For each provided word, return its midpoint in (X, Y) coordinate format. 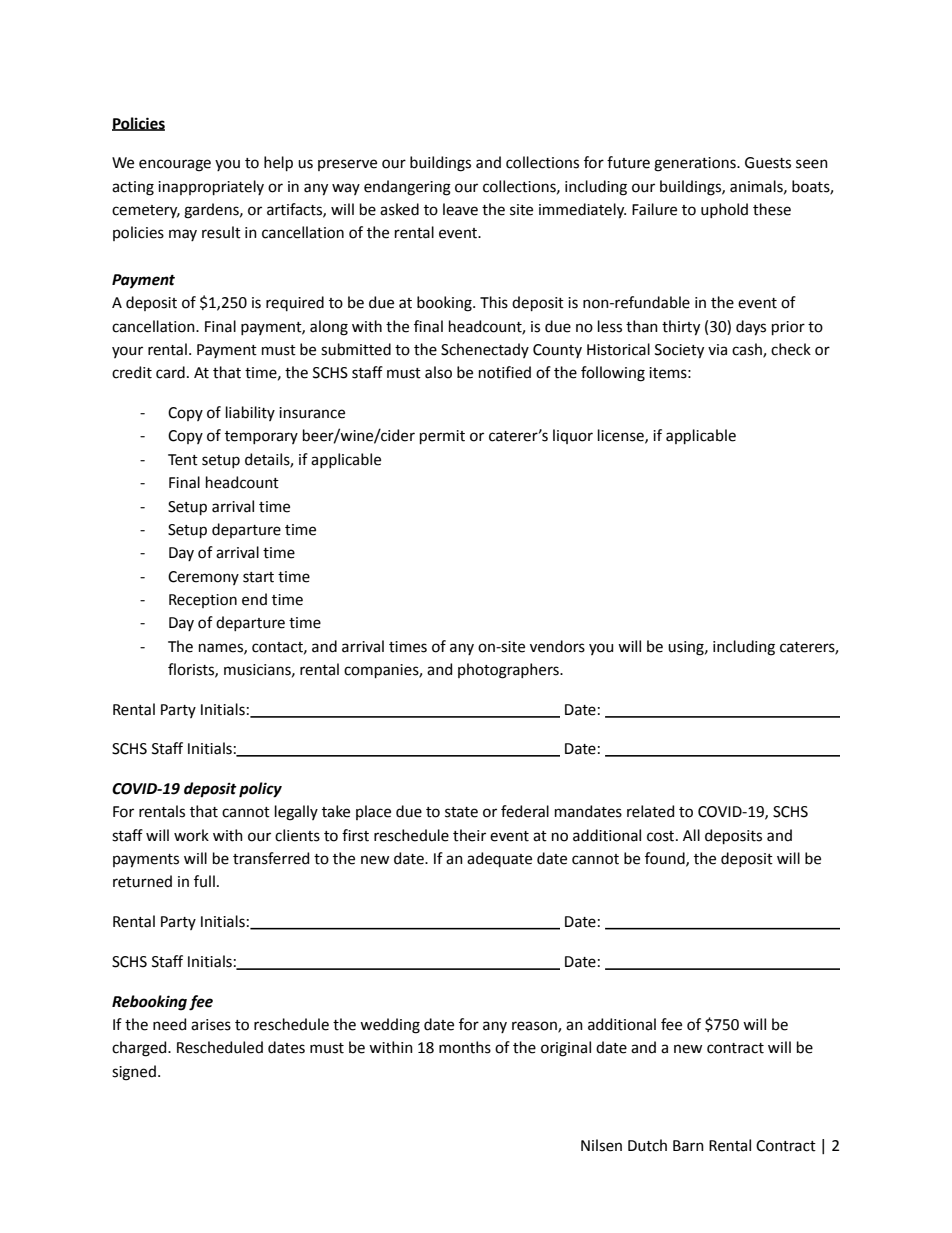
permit (442, 437)
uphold (724, 210)
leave (460, 209)
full (204, 881)
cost (662, 836)
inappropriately (211, 187)
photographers (509, 671)
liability (250, 413)
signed (134, 1073)
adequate (499, 859)
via (717, 350)
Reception (203, 601)
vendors (557, 646)
